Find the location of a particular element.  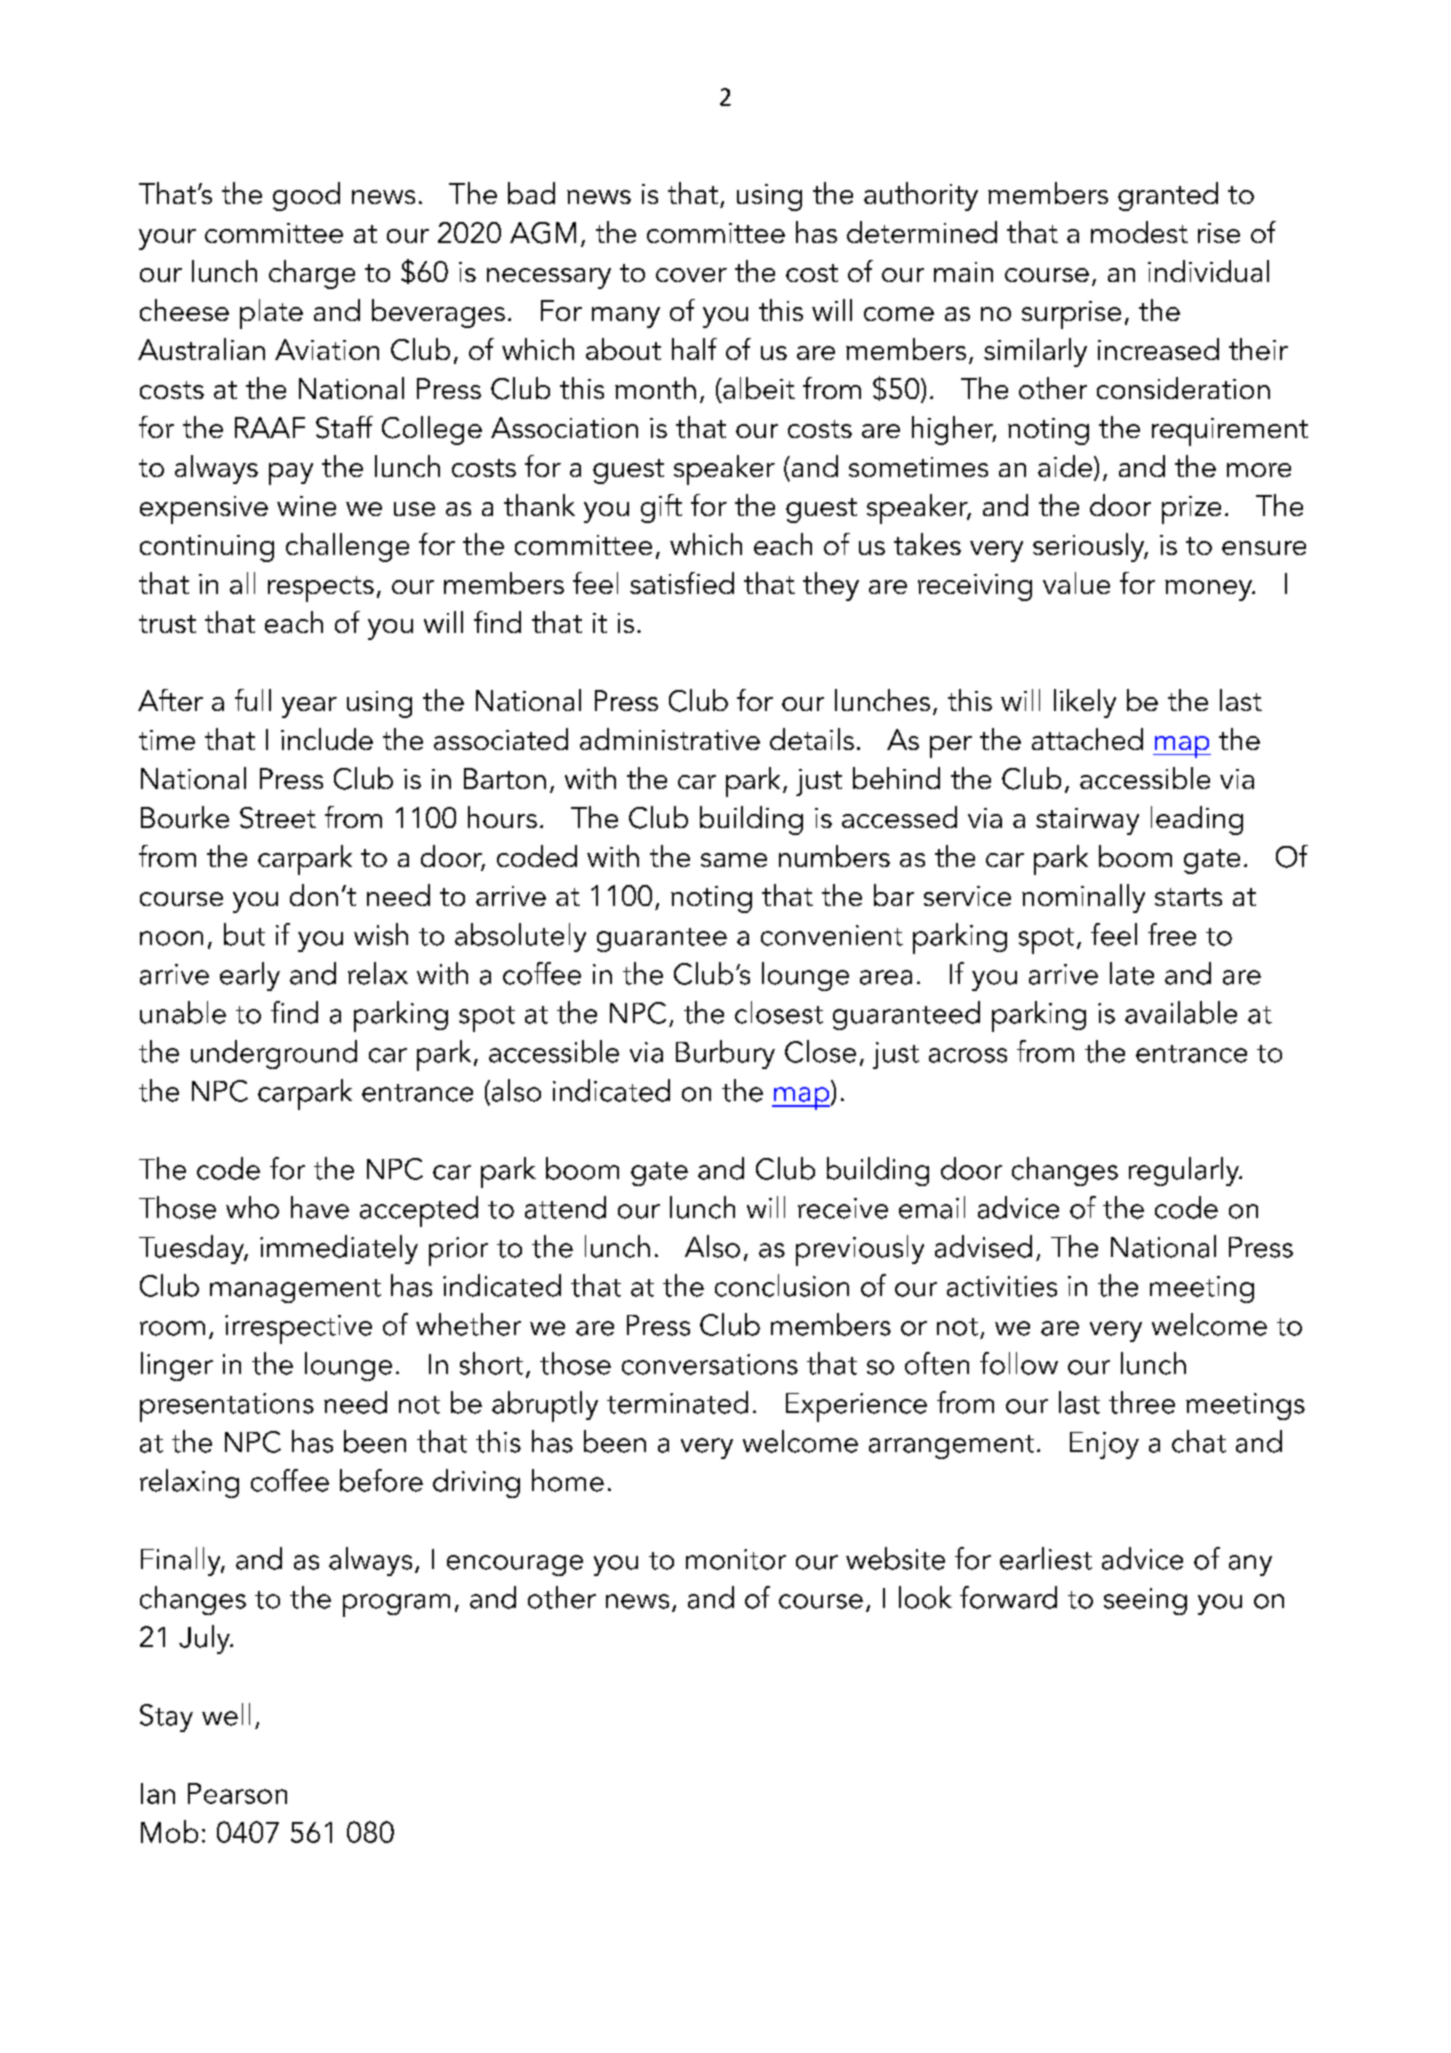

activities is located at coordinates (1002, 1286).
